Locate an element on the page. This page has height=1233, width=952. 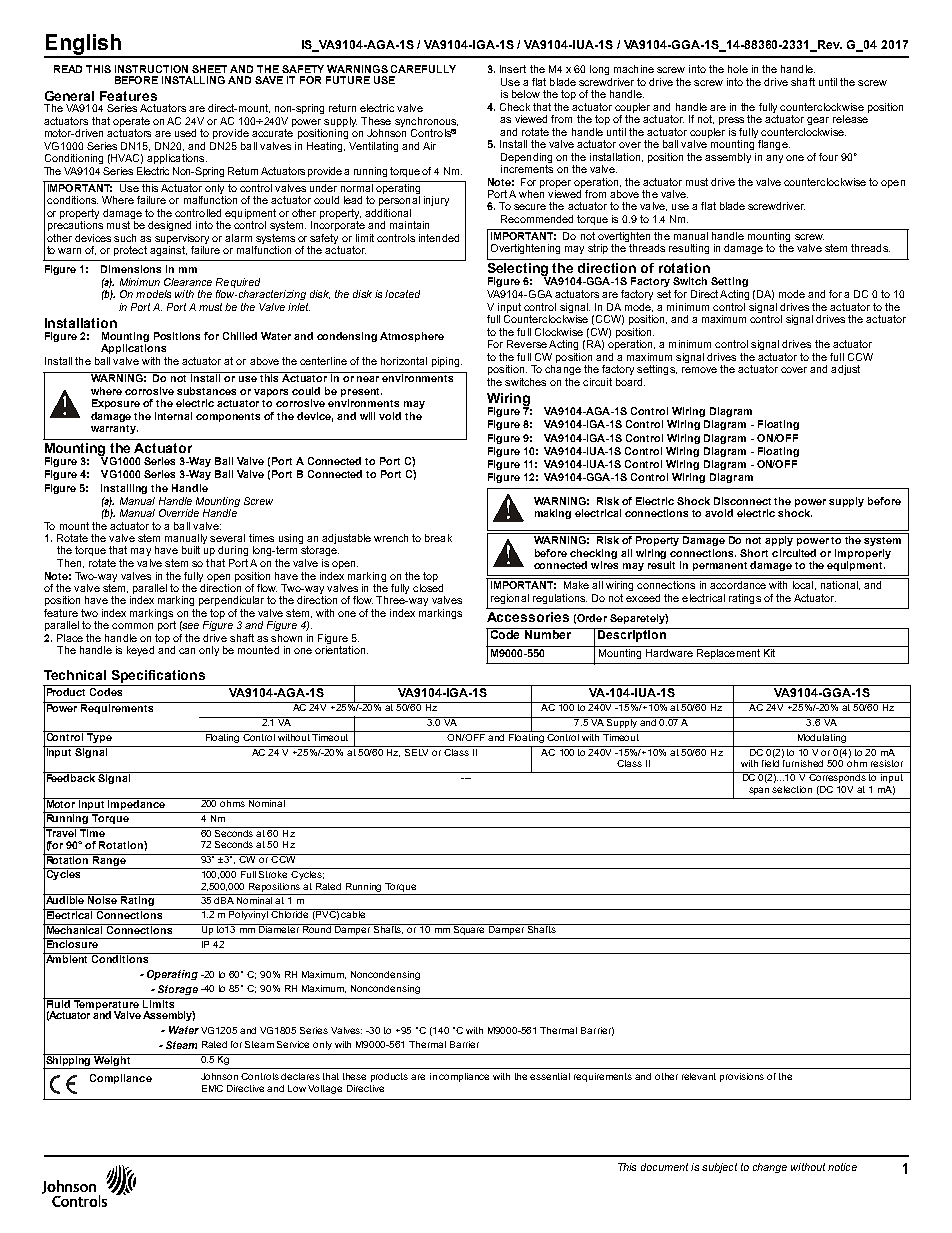
regional is located at coordinates (510, 599).
